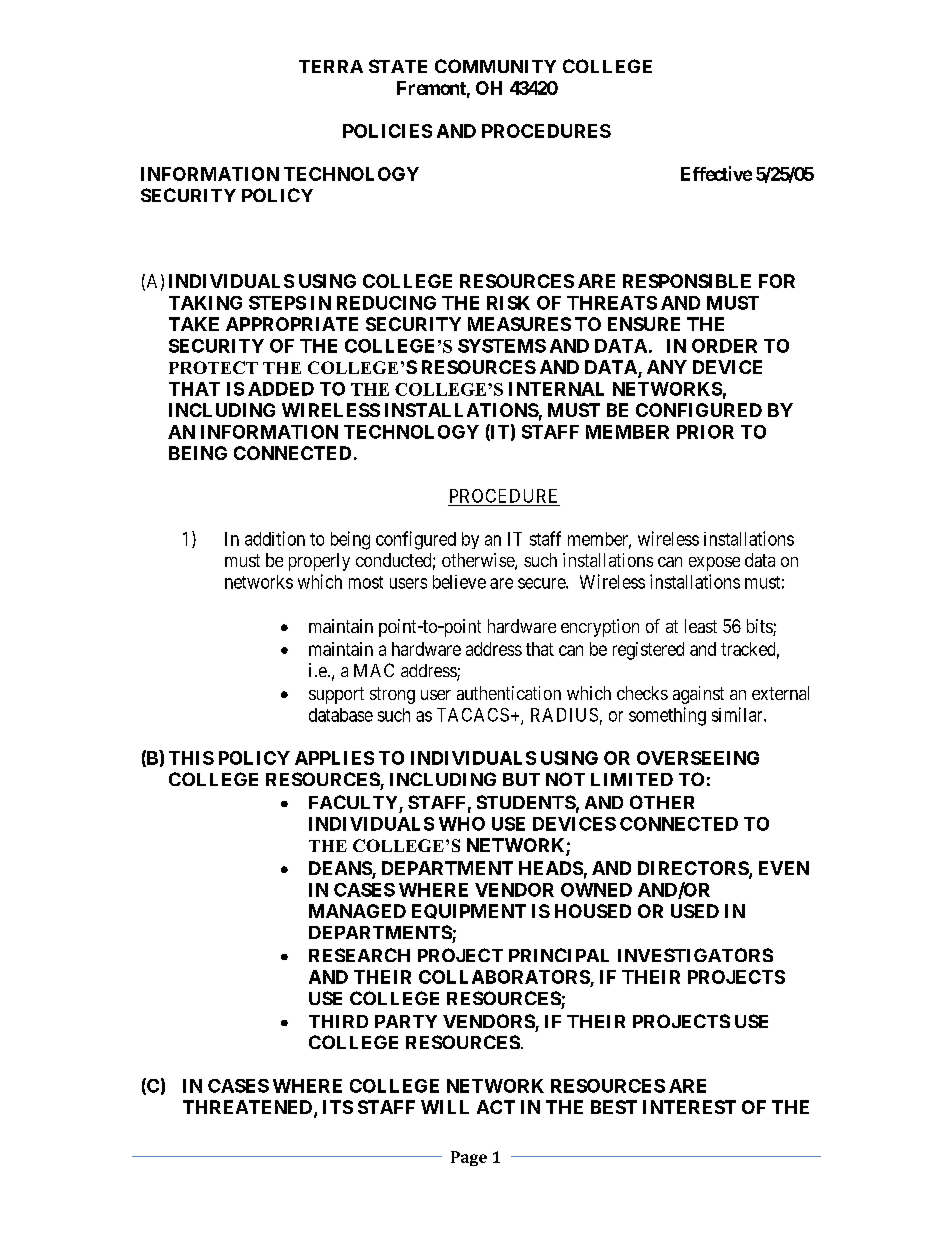 This screenshot has height=1233, width=952. What do you see at coordinates (689, 1107) in the screenshot?
I see `INTEREST` at bounding box center [689, 1107].
